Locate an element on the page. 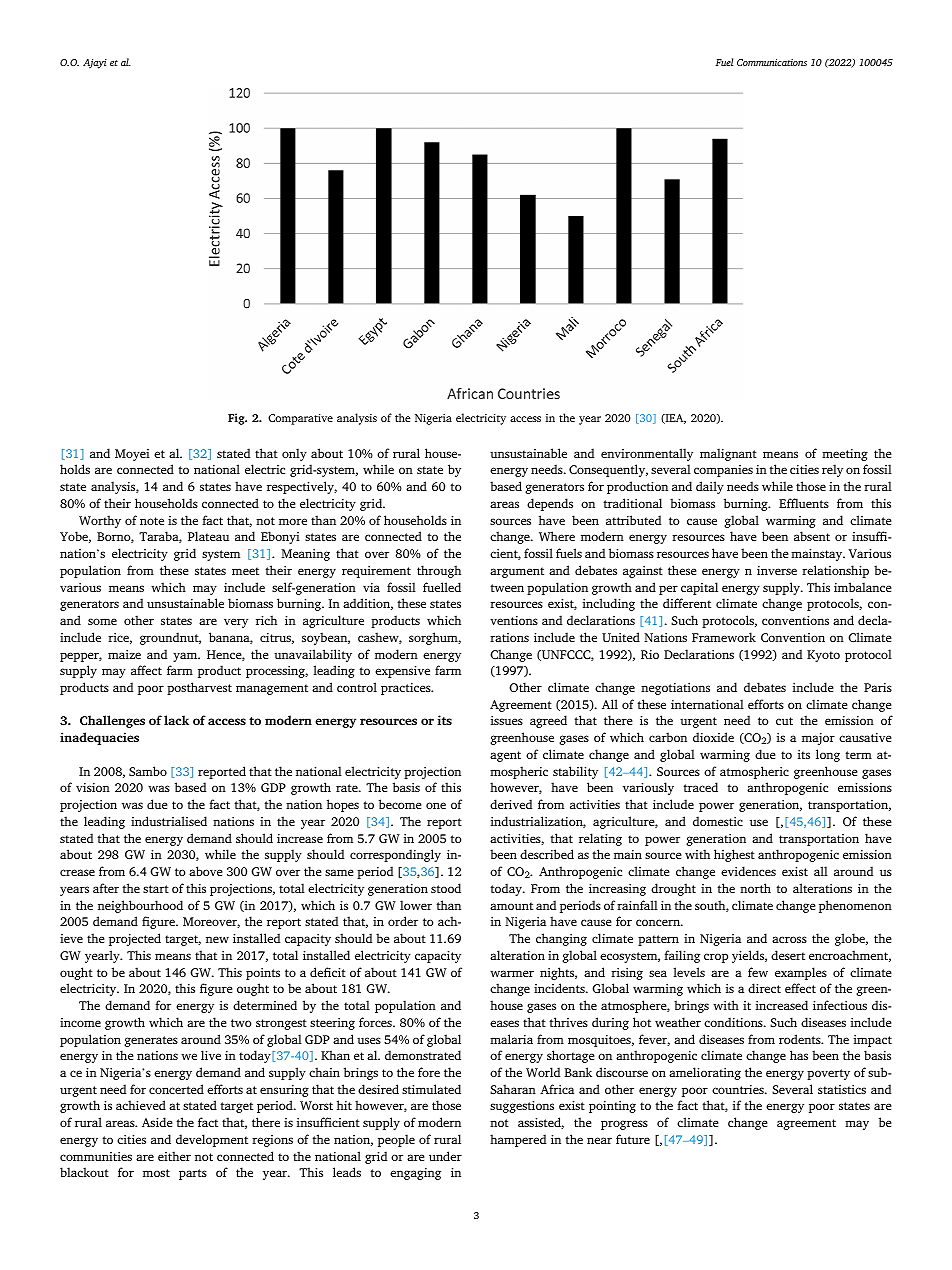 This page has width=952, height=1270. rely is located at coordinates (832, 470).
